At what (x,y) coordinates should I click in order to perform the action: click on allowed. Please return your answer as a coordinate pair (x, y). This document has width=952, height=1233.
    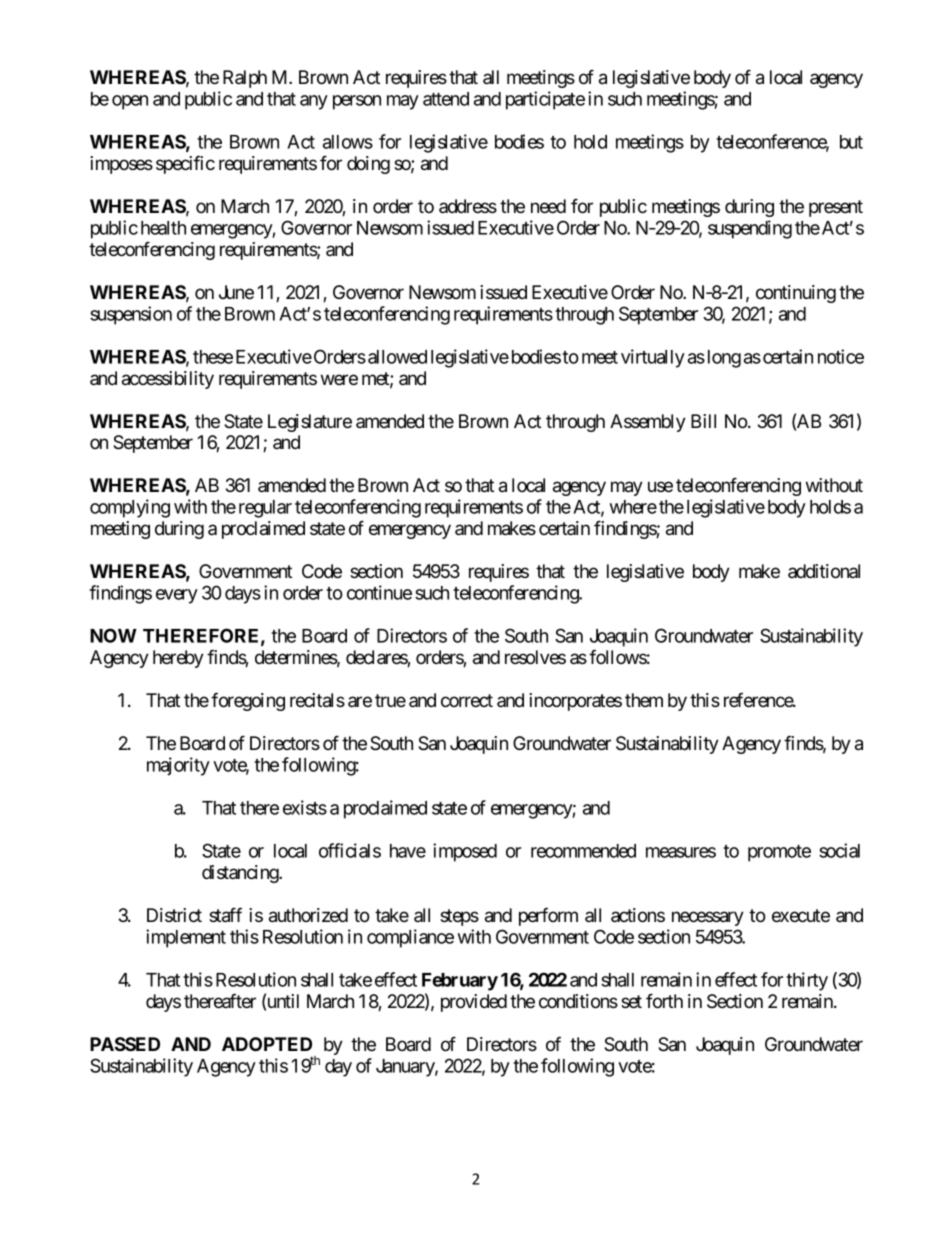
    Looking at the image, I should click on (397, 357).
